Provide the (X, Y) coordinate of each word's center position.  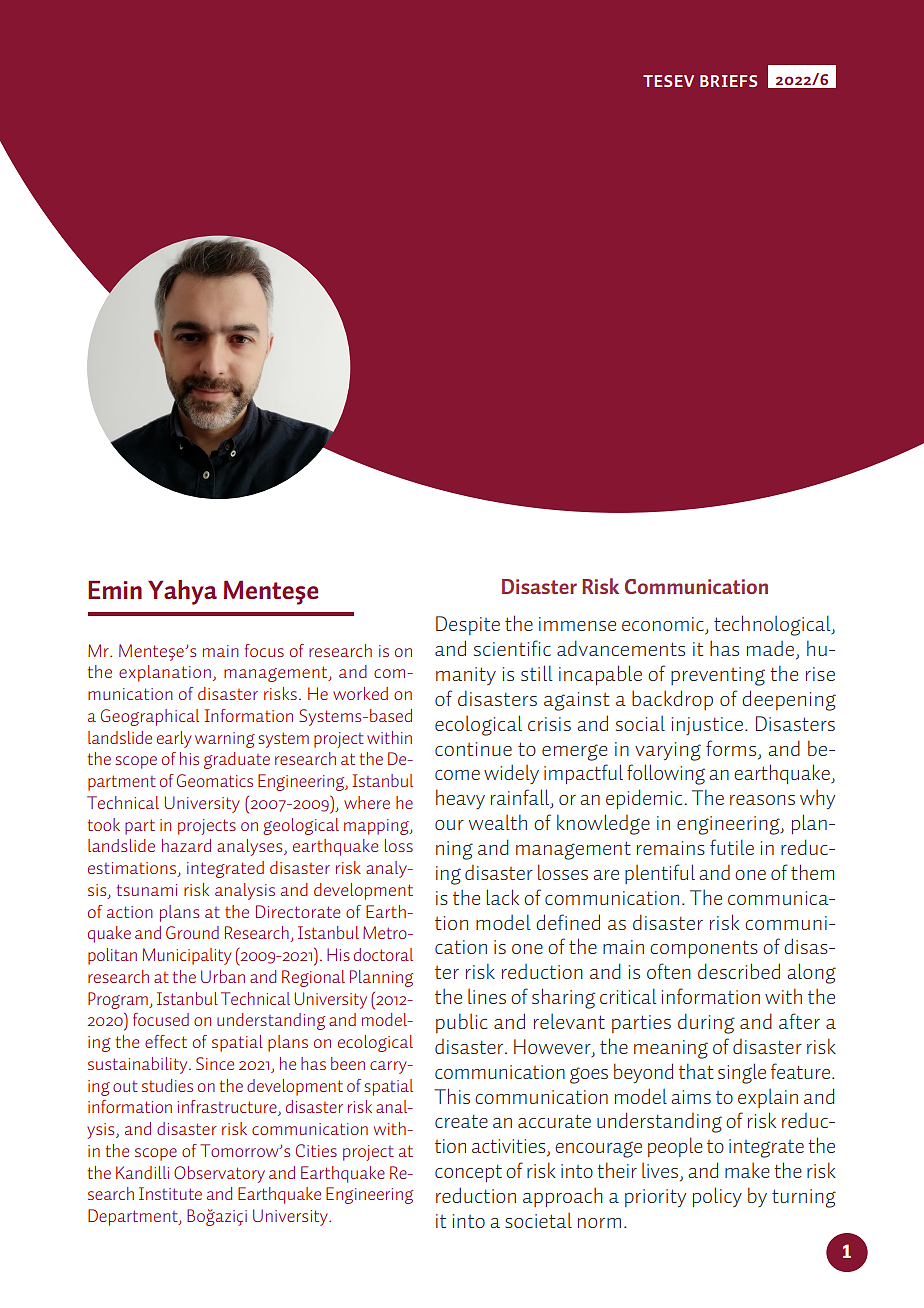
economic (664, 625)
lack (503, 897)
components (704, 949)
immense (577, 624)
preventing (718, 676)
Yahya (182, 592)
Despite (468, 625)
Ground (192, 932)
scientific (512, 648)
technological (773, 625)
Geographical (150, 717)
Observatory (219, 1174)
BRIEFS (728, 81)
